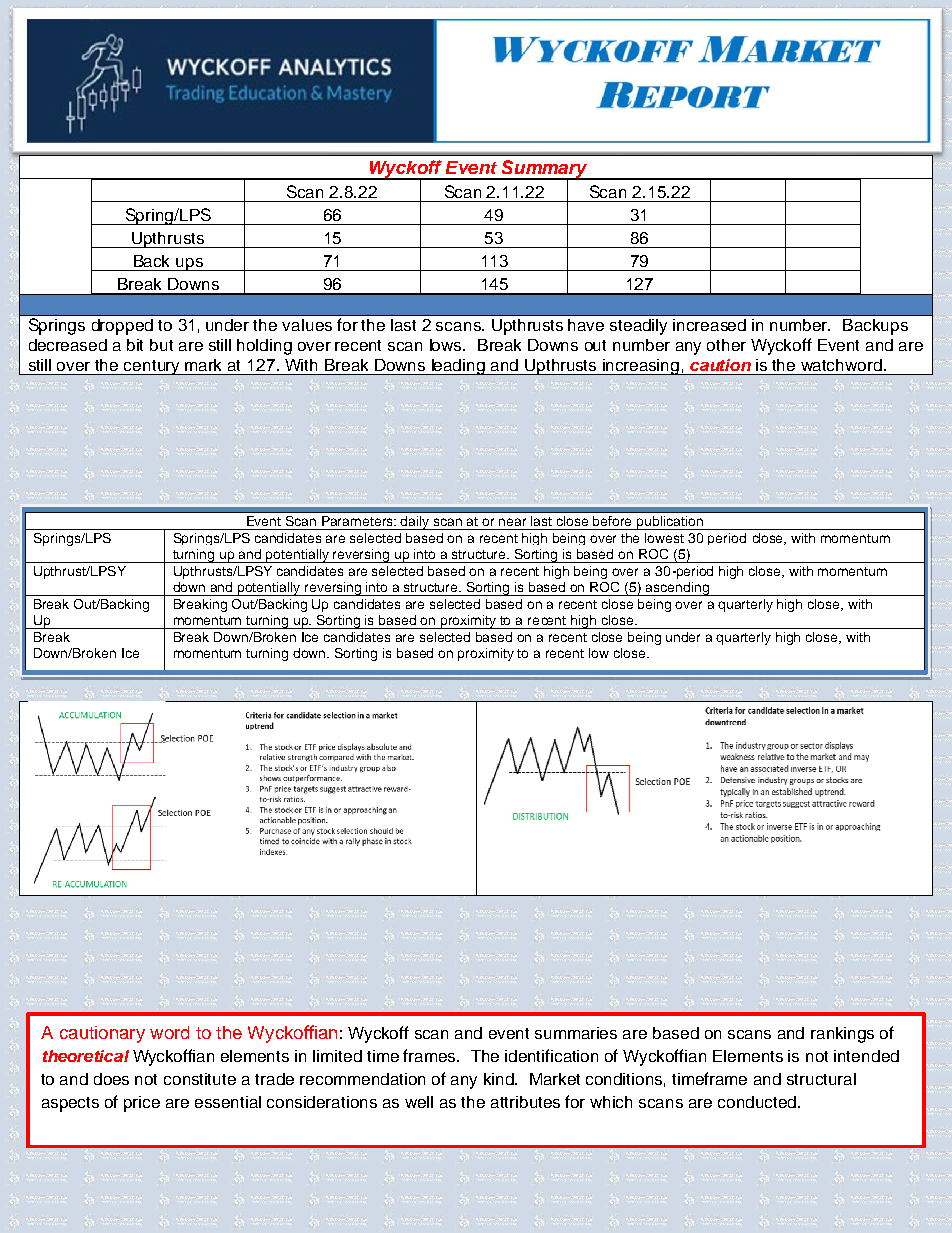  What do you see at coordinates (678, 589) in the screenshot?
I see `ascending` at bounding box center [678, 589].
